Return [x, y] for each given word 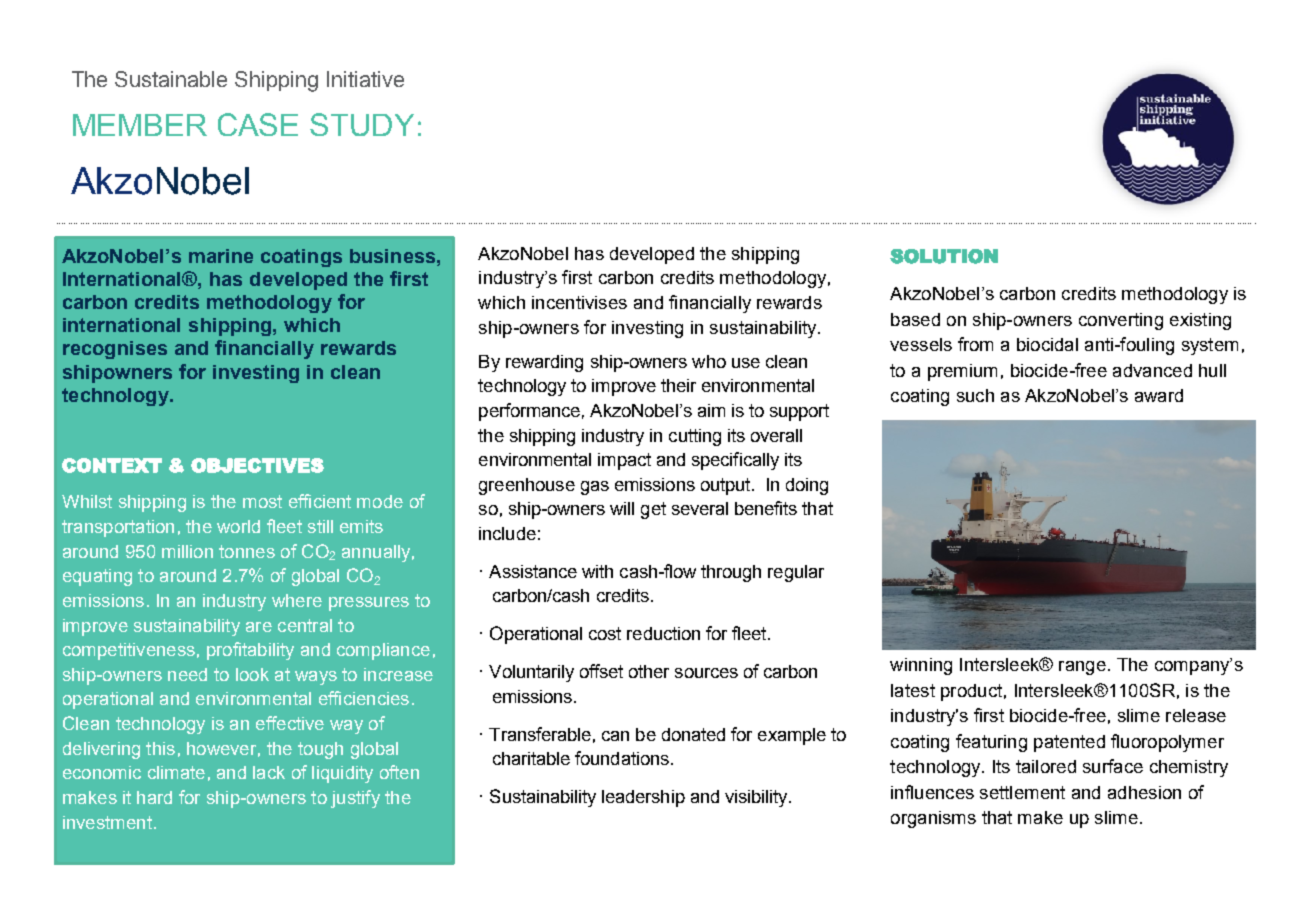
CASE [258, 124]
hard [154, 797]
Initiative [365, 79]
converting [1121, 321]
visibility [756, 798]
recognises [115, 350]
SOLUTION [944, 256]
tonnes [247, 551]
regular [796, 573]
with [597, 571]
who [709, 361]
